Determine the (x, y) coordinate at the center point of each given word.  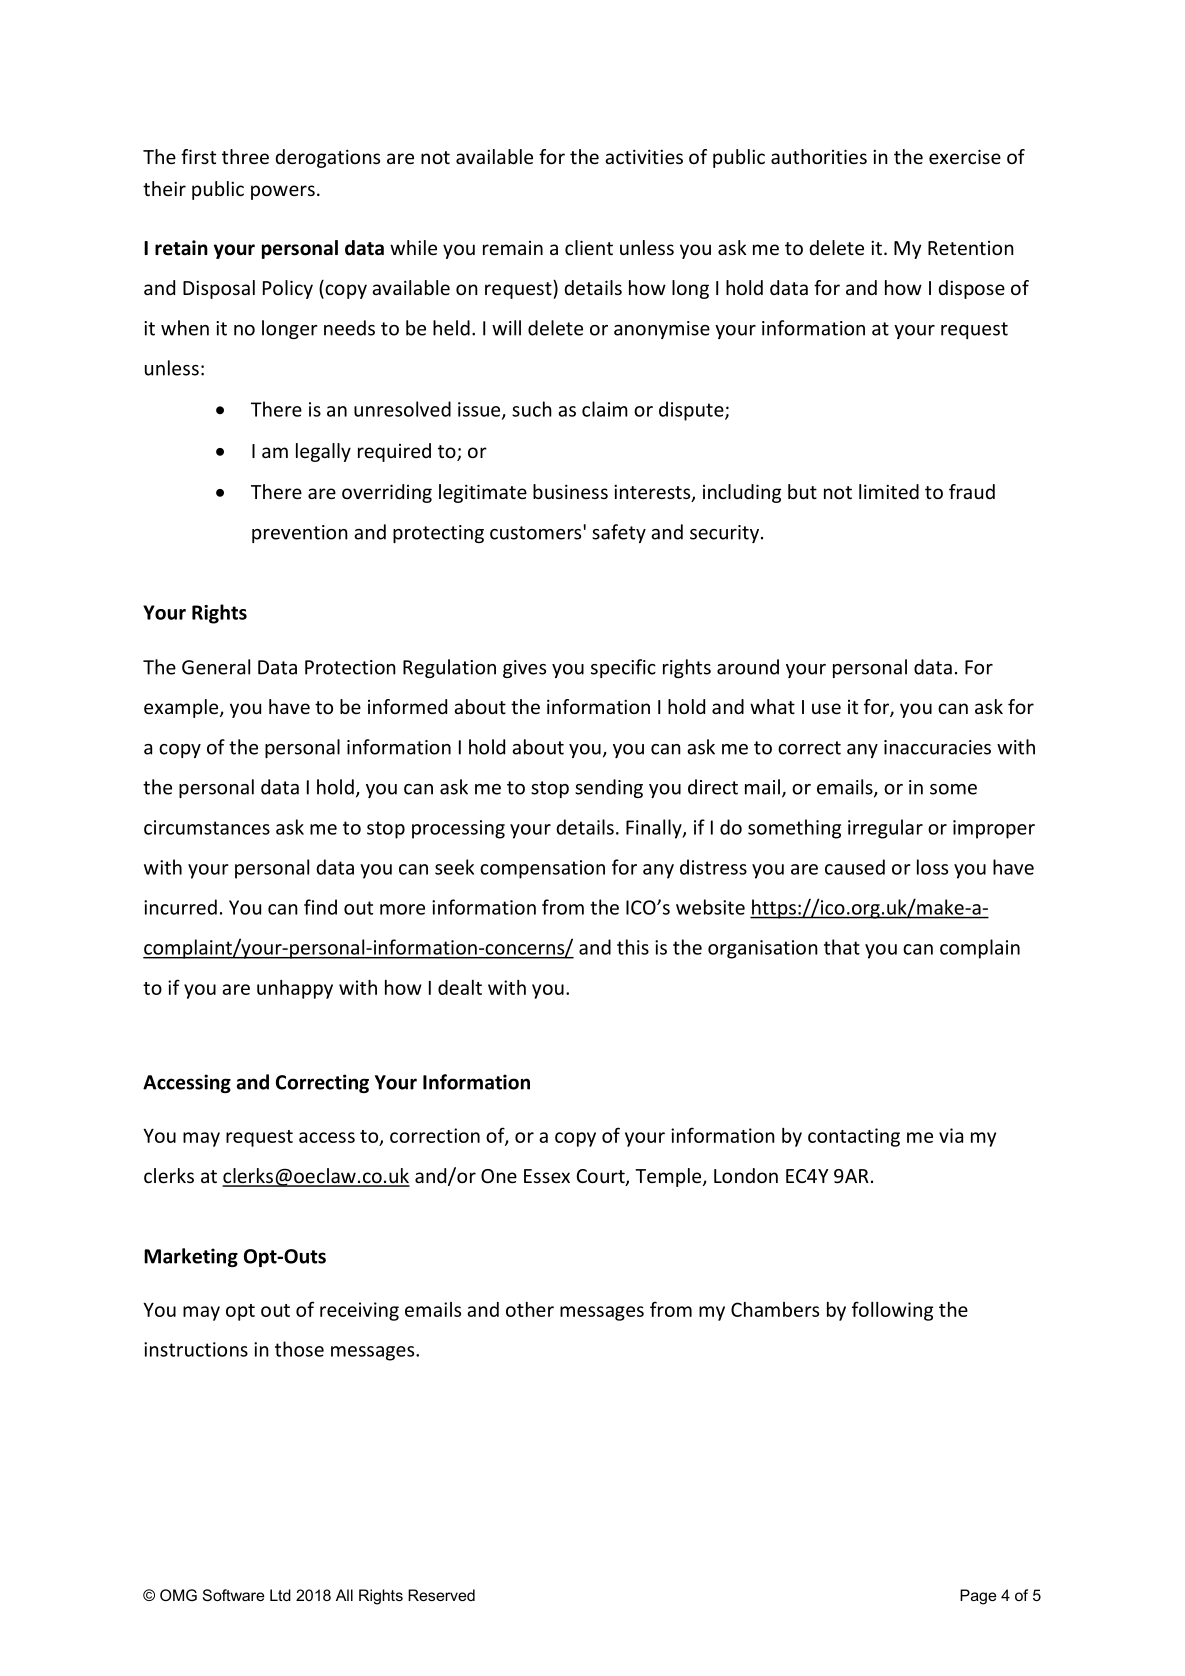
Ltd (280, 1595)
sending (609, 788)
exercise (965, 156)
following (892, 1311)
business (570, 491)
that (842, 947)
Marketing (191, 1257)
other (530, 1309)
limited (889, 491)
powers (283, 192)
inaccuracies (937, 747)
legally (323, 452)
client (589, 247)
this (633, 947)
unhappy (295, 989)
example (182, 708)
